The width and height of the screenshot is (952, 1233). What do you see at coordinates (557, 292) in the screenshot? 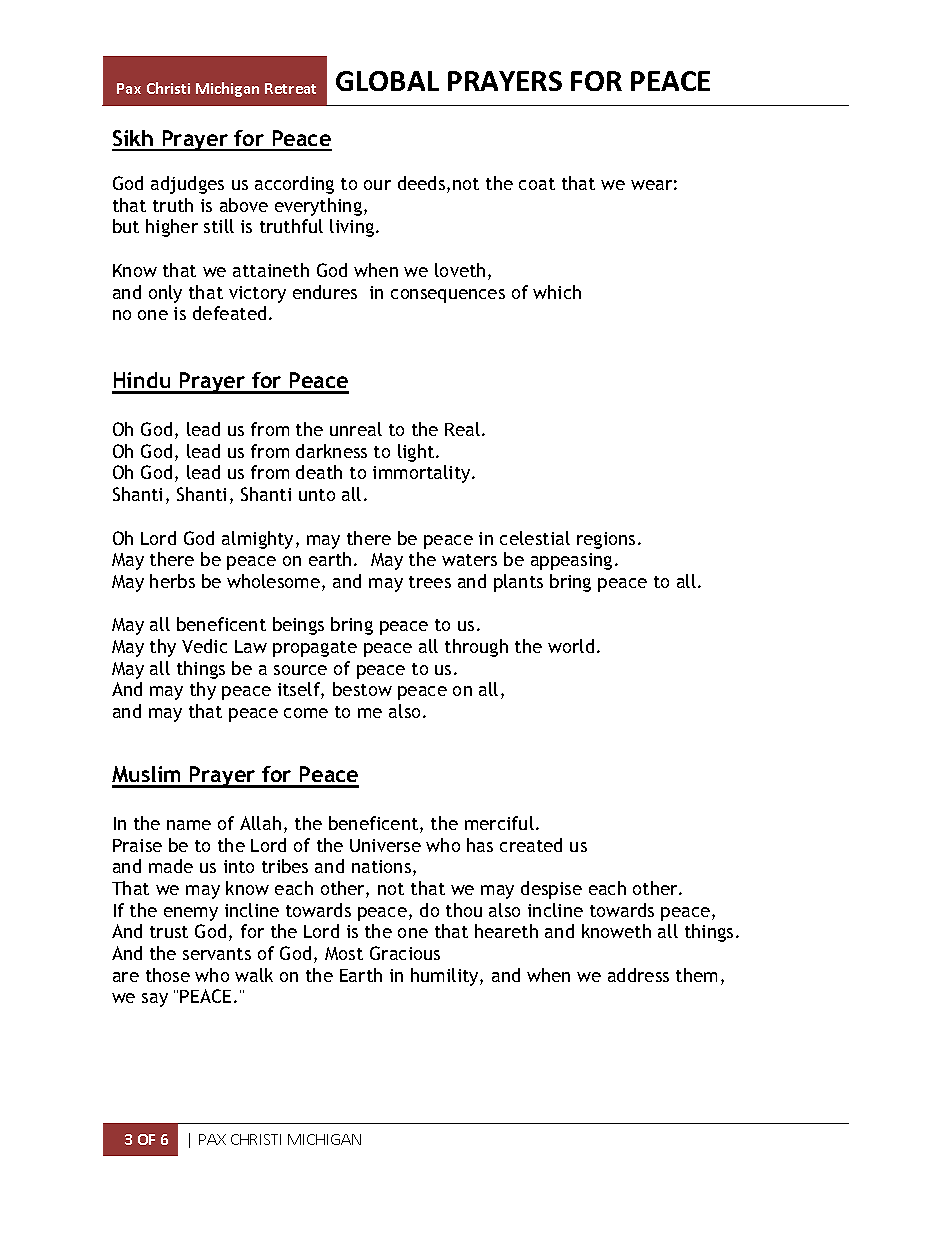
I see `which` at bounding box center [557, 292].
